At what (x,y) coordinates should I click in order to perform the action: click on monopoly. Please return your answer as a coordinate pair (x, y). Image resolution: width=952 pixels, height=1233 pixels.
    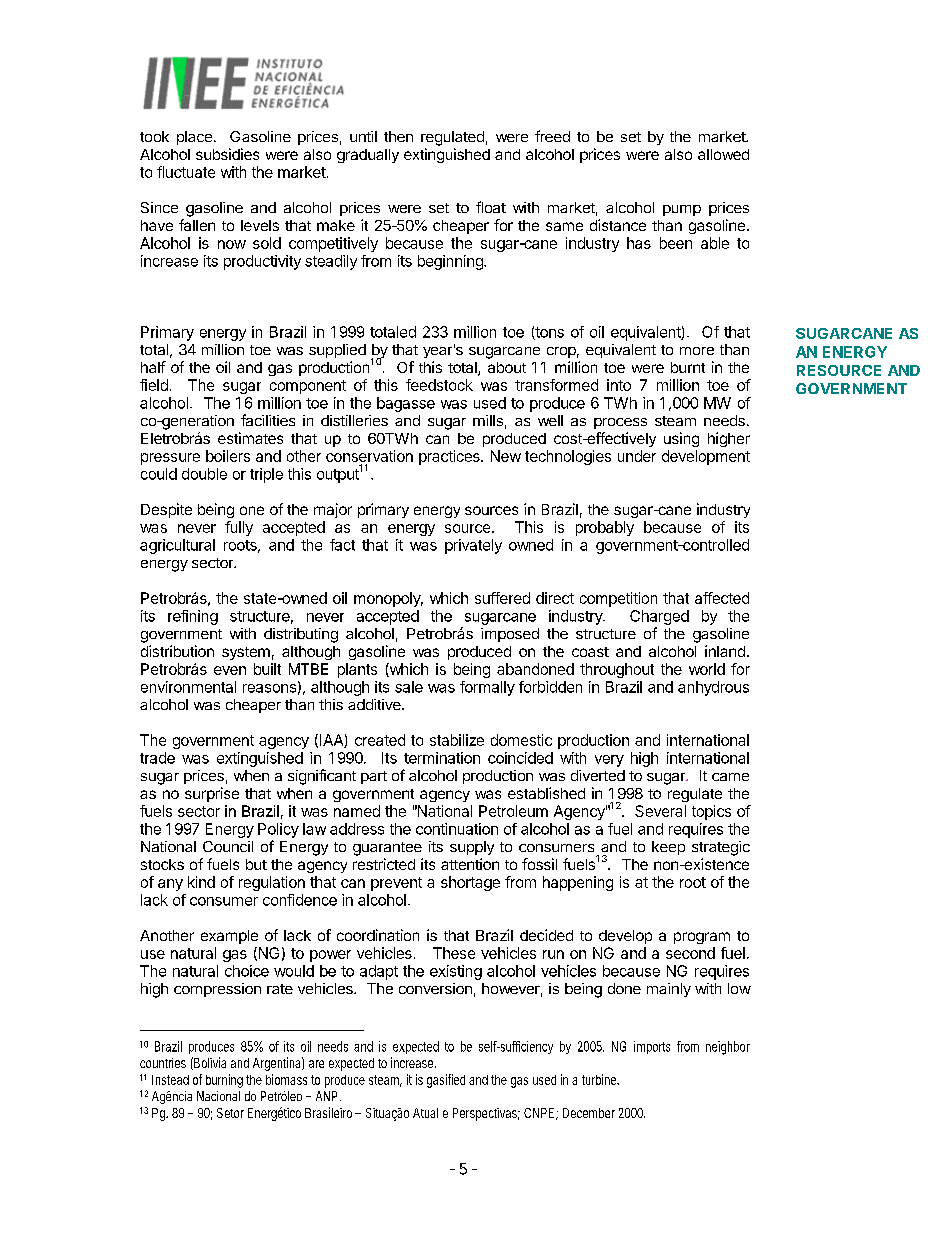
    Looking at the image, I should click on (388, 599).
